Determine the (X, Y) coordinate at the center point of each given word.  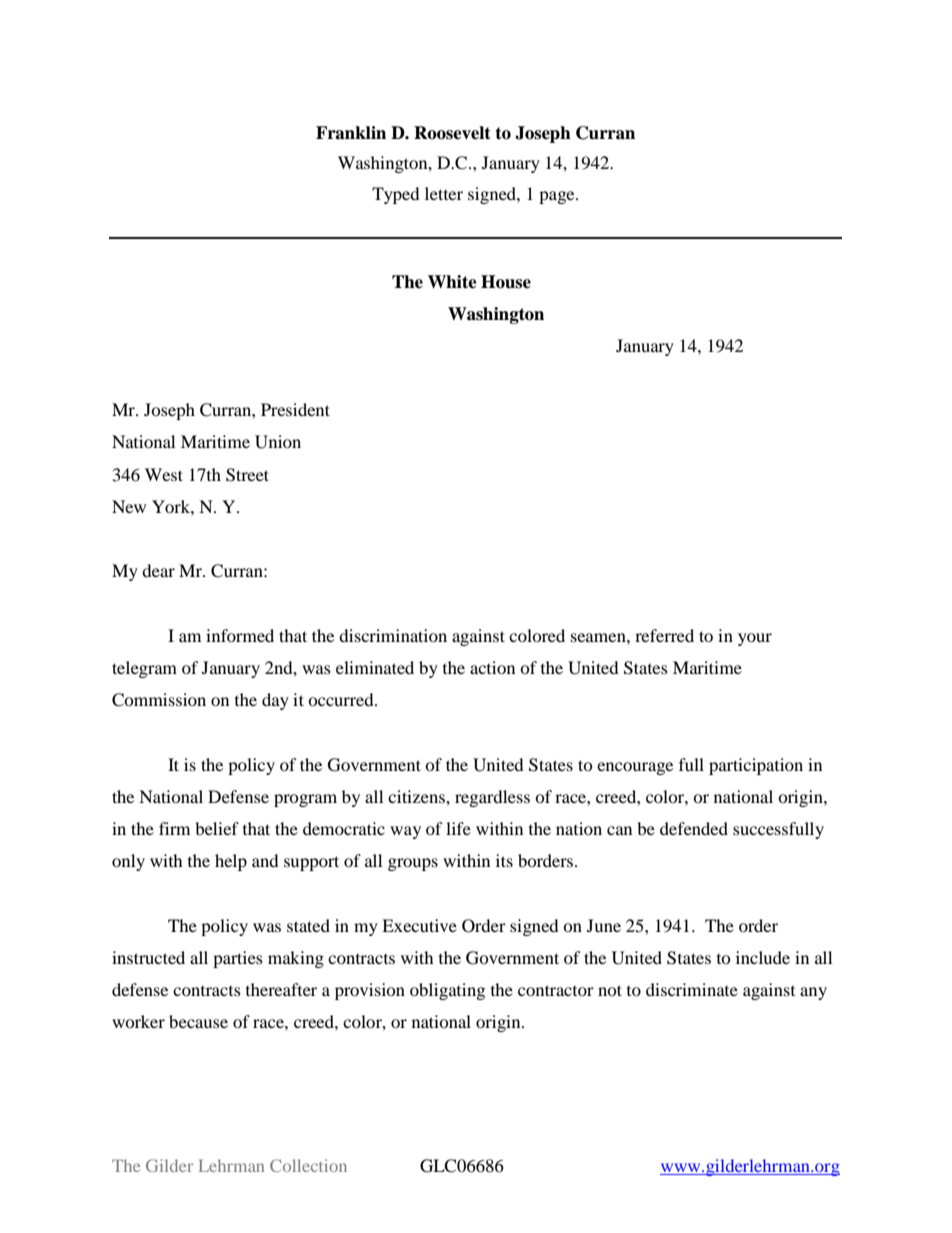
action (492, 667)
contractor (556, 990)
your (755, 639)
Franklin (351, 133)
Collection (308, 1165)
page (558, 197)
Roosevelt (452, 133)
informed (240, 635)
